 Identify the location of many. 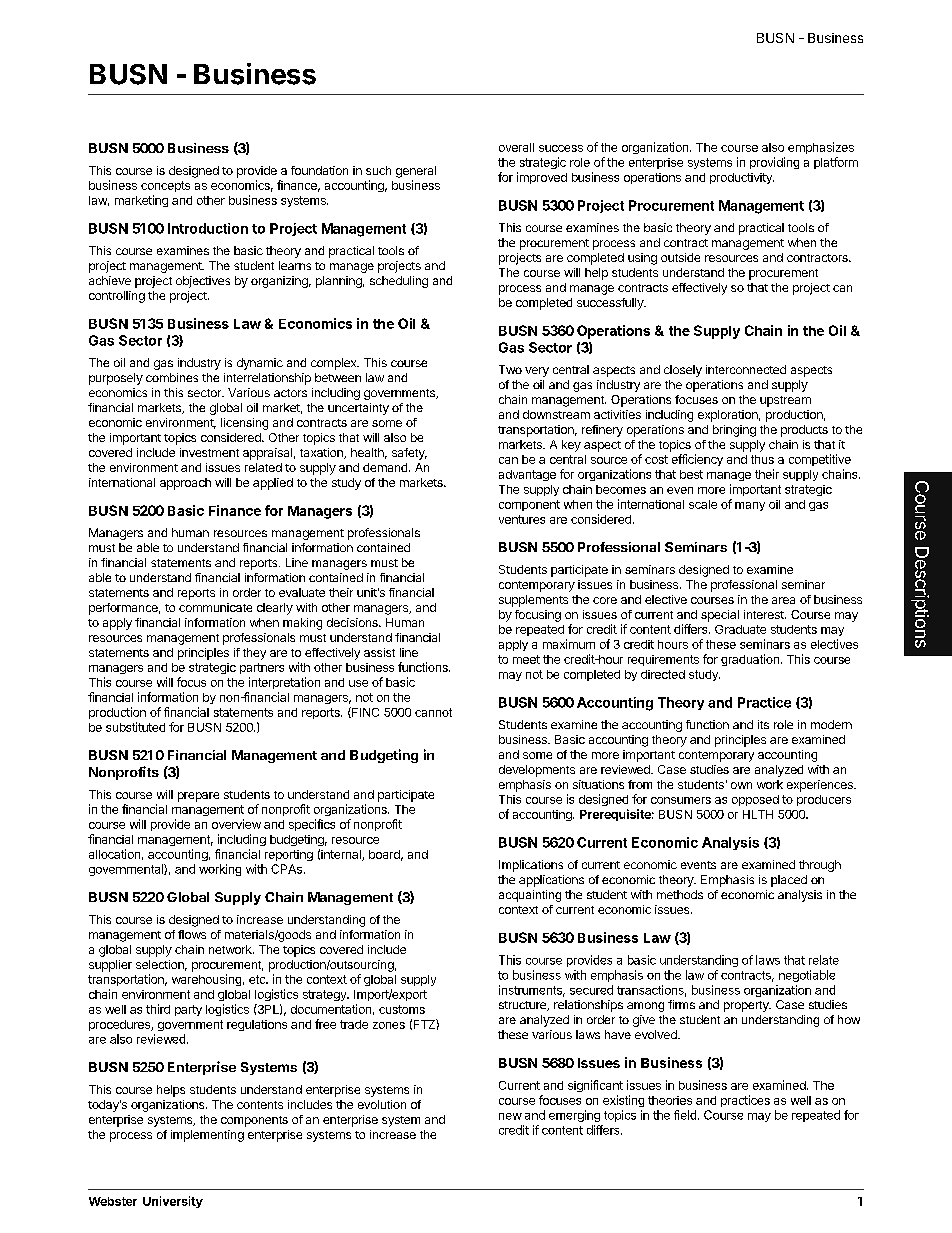
(750, 506).
